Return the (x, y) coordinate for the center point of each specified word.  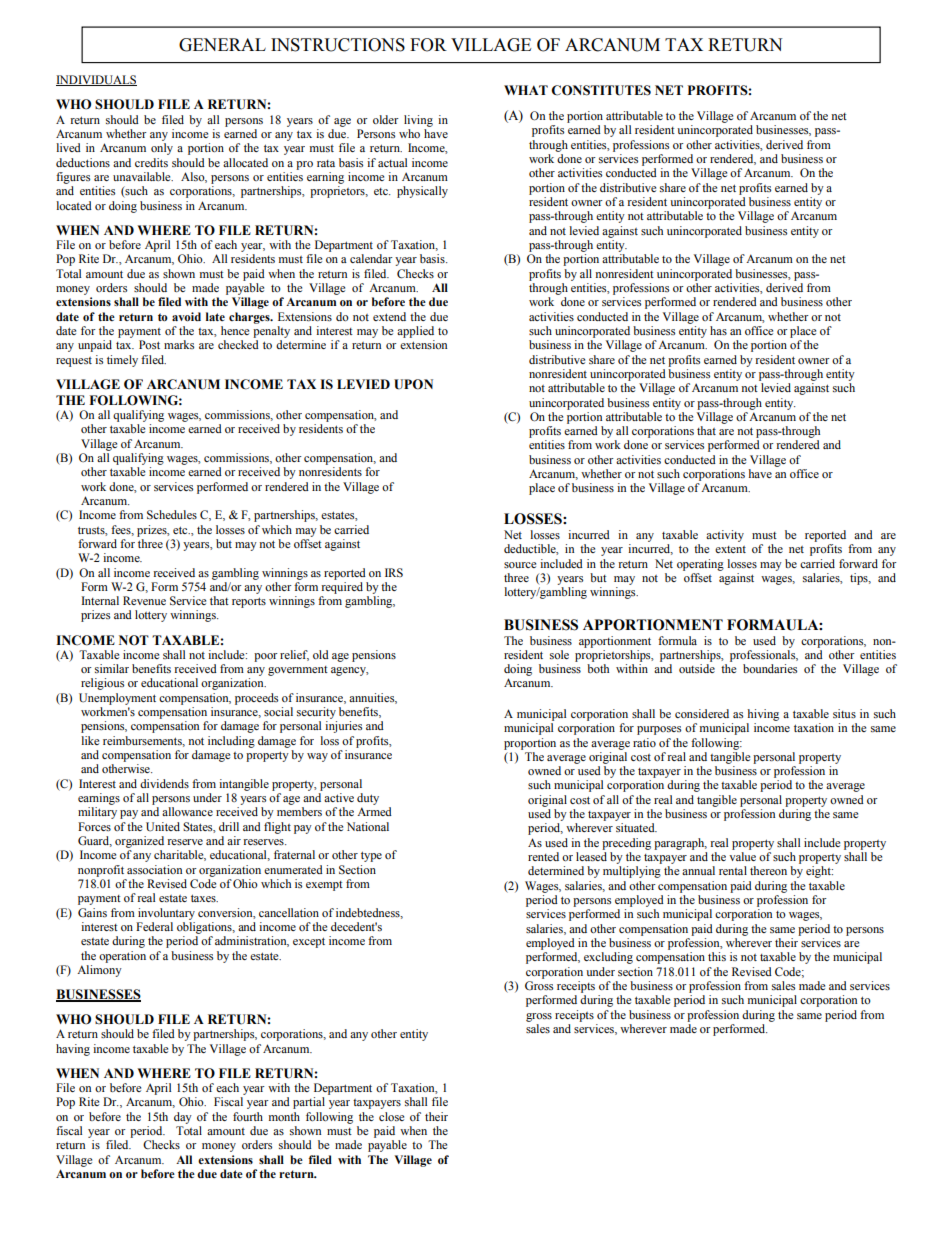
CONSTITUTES (601, 90)
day (183, 1118)
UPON (413, 384)
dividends (164, 783)
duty (368, 799)
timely (122, 361)
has (718, 330)
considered (702, 713)
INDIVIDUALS (96, 80)
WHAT (526, 90)
